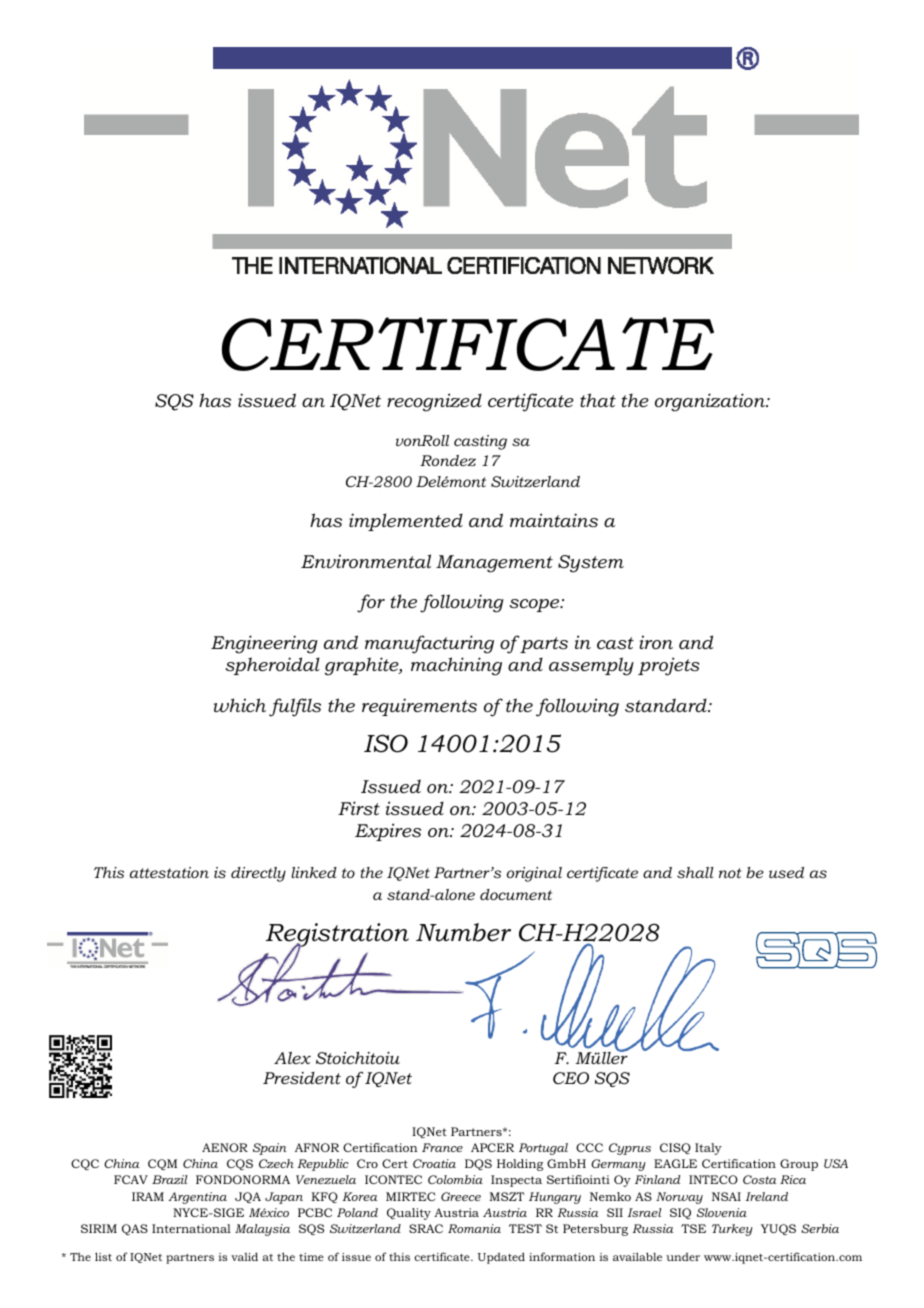 The height and width of the screenshot is (1308, 924). What do you see at coordinates (598, 400) in the screenshot?
I see `that` at bounding box center [598, 400].
